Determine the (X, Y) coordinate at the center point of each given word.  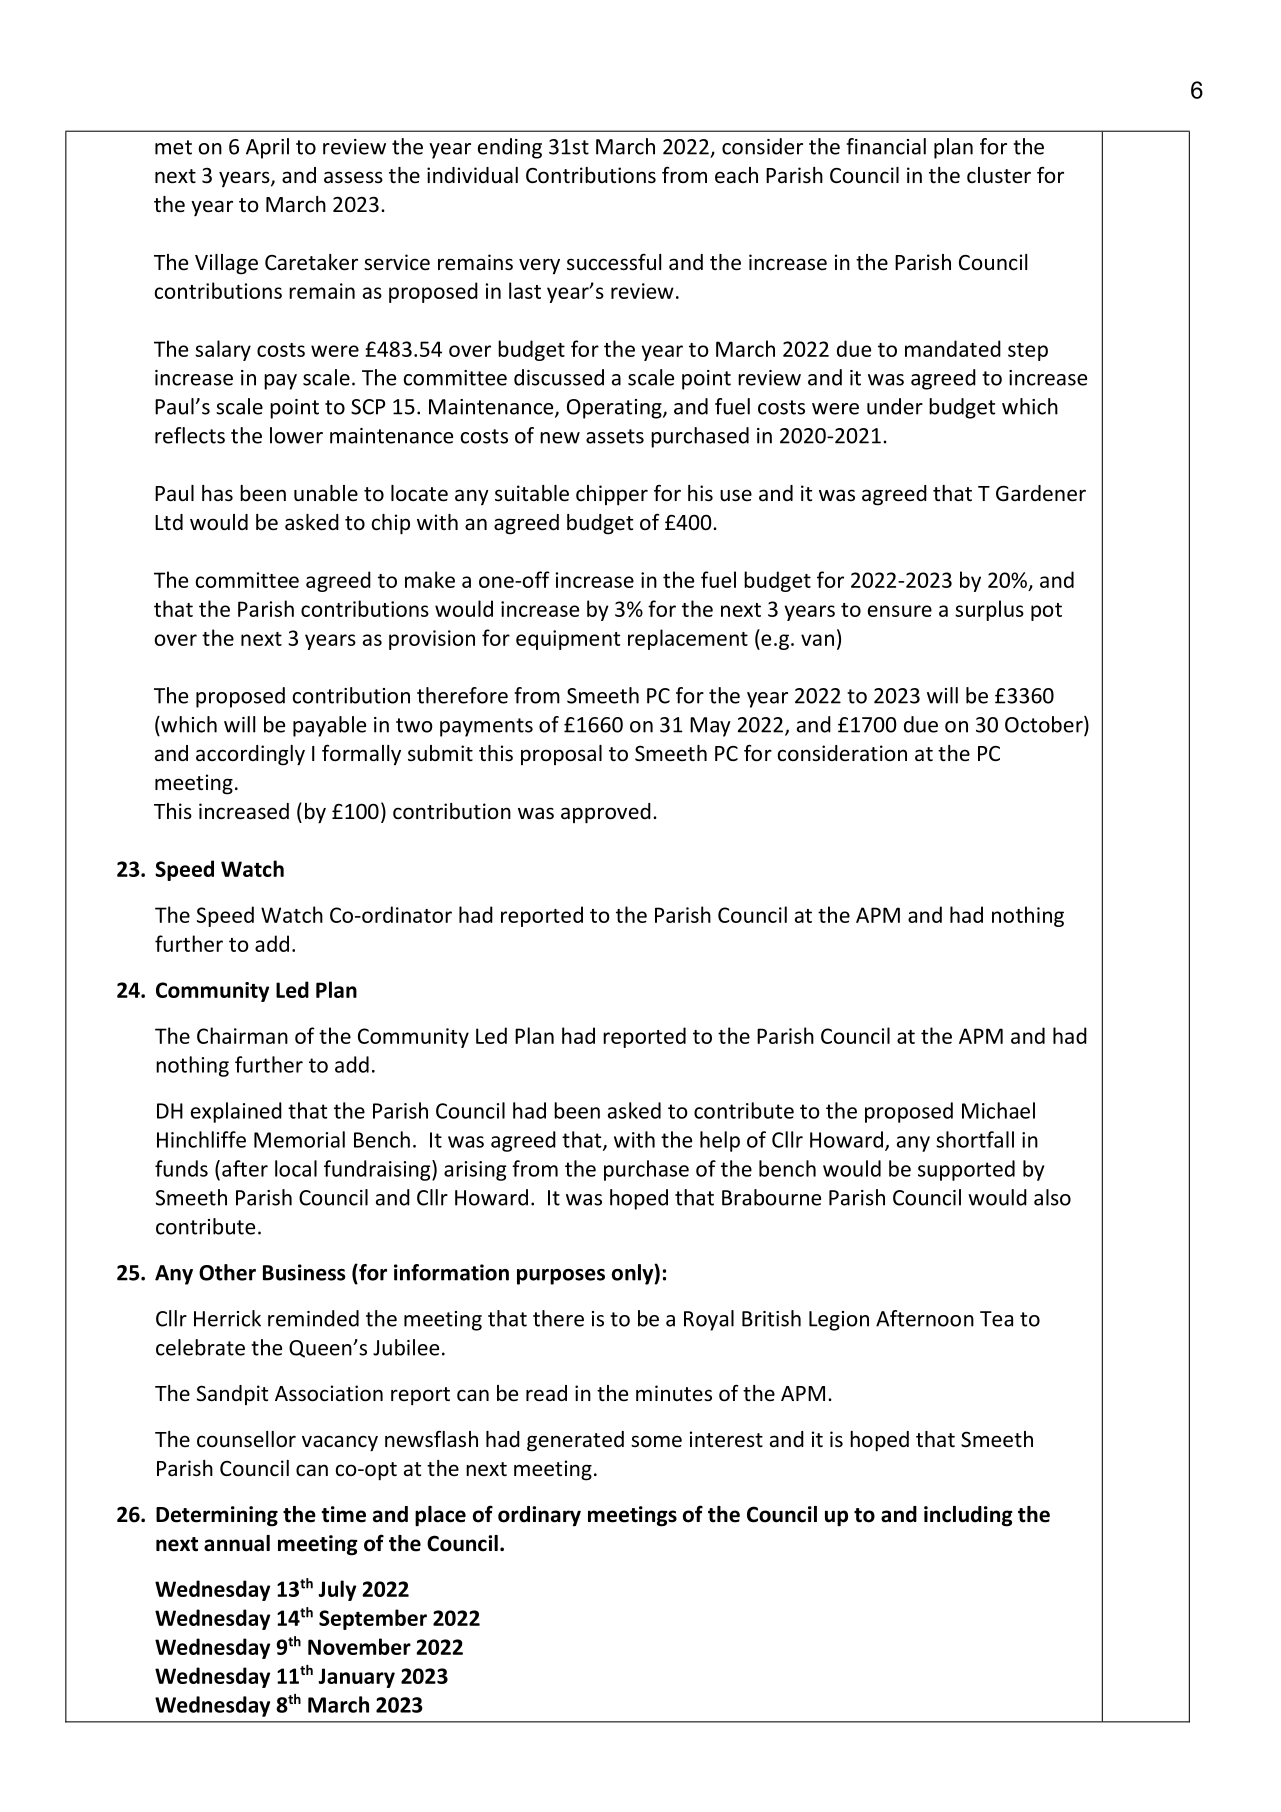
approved (606, 813)
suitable (532, 493)
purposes (561, 1277)
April (267, 148)
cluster (999, 175)
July (337, 1590)
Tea (996, 1319)
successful (614, 262)
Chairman (242, 1035)
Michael (998, 1110)
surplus (989, 610)
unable (326, 493)
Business (304, 1272)
